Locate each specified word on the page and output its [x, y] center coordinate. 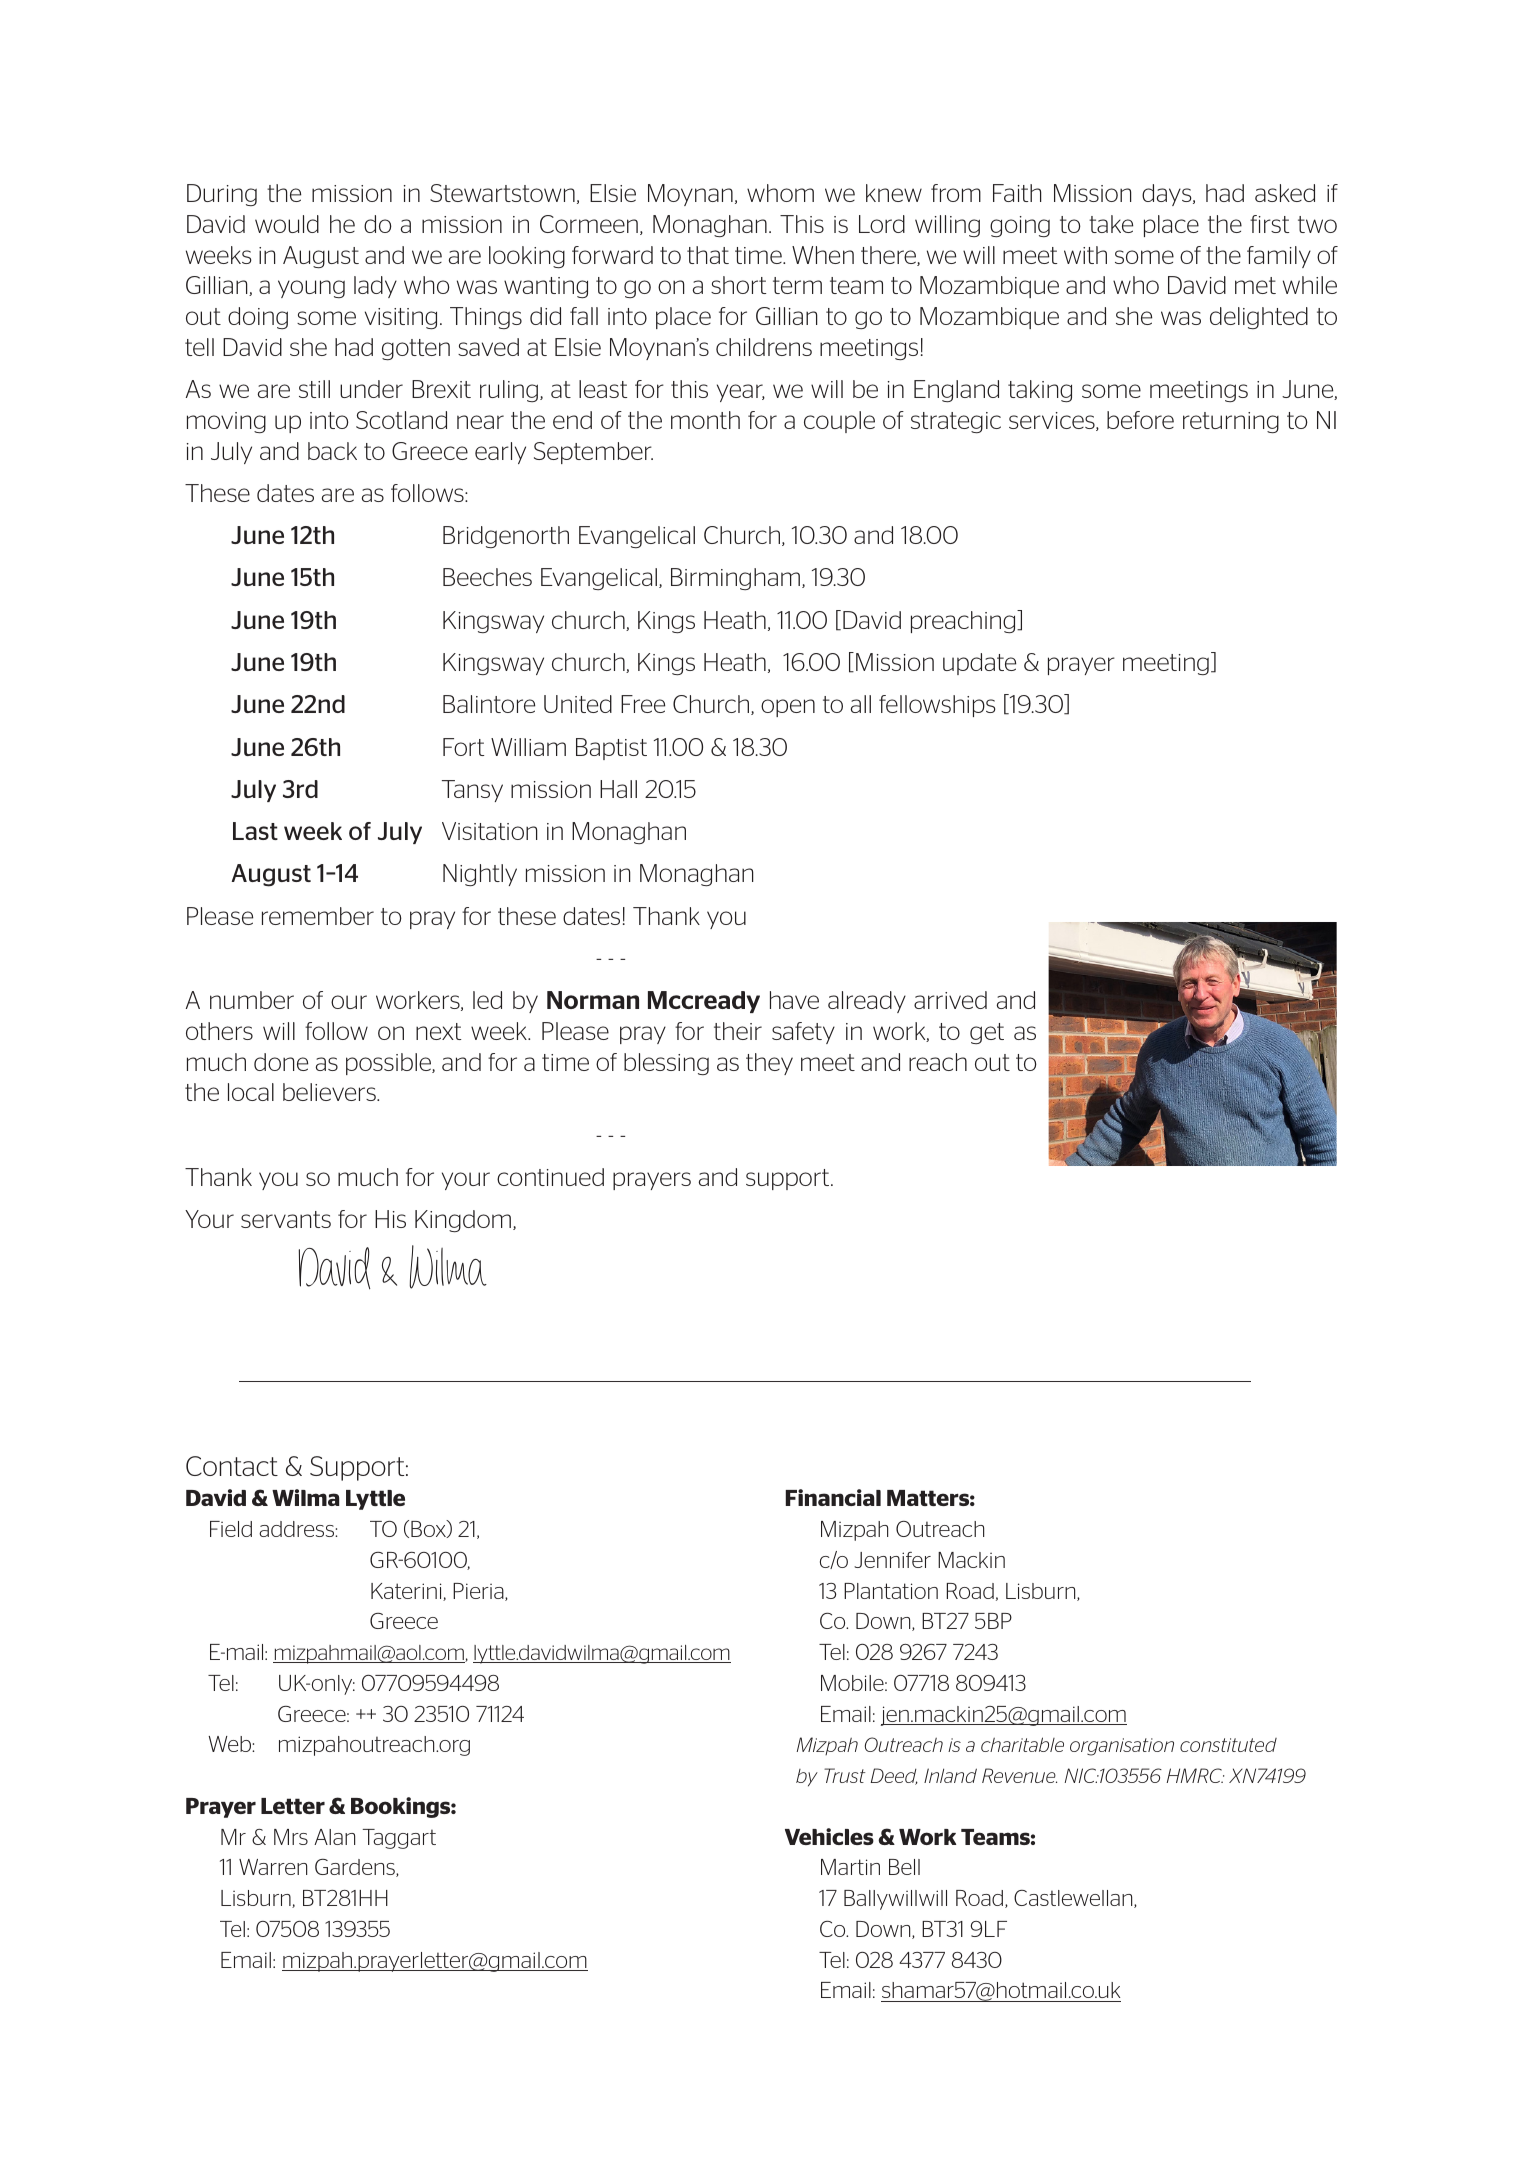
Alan [334, 1837]
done [281, 1062]
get [987, 1033]
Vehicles [829, 1836]
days [1168, 195]
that [708, 255]
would [287, 224]
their [738, 1031]
